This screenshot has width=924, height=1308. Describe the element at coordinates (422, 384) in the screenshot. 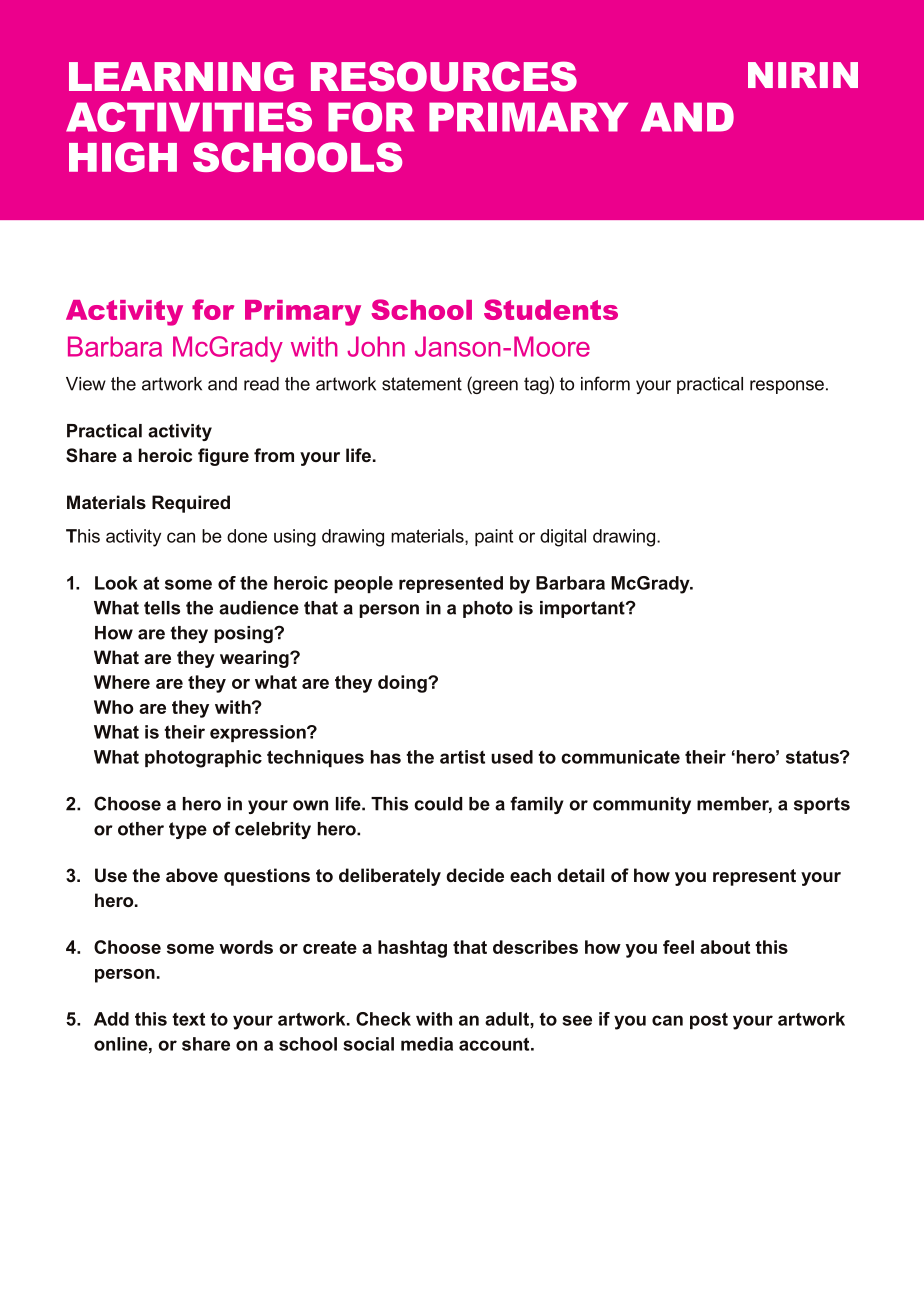

I see `statement` at that location.
